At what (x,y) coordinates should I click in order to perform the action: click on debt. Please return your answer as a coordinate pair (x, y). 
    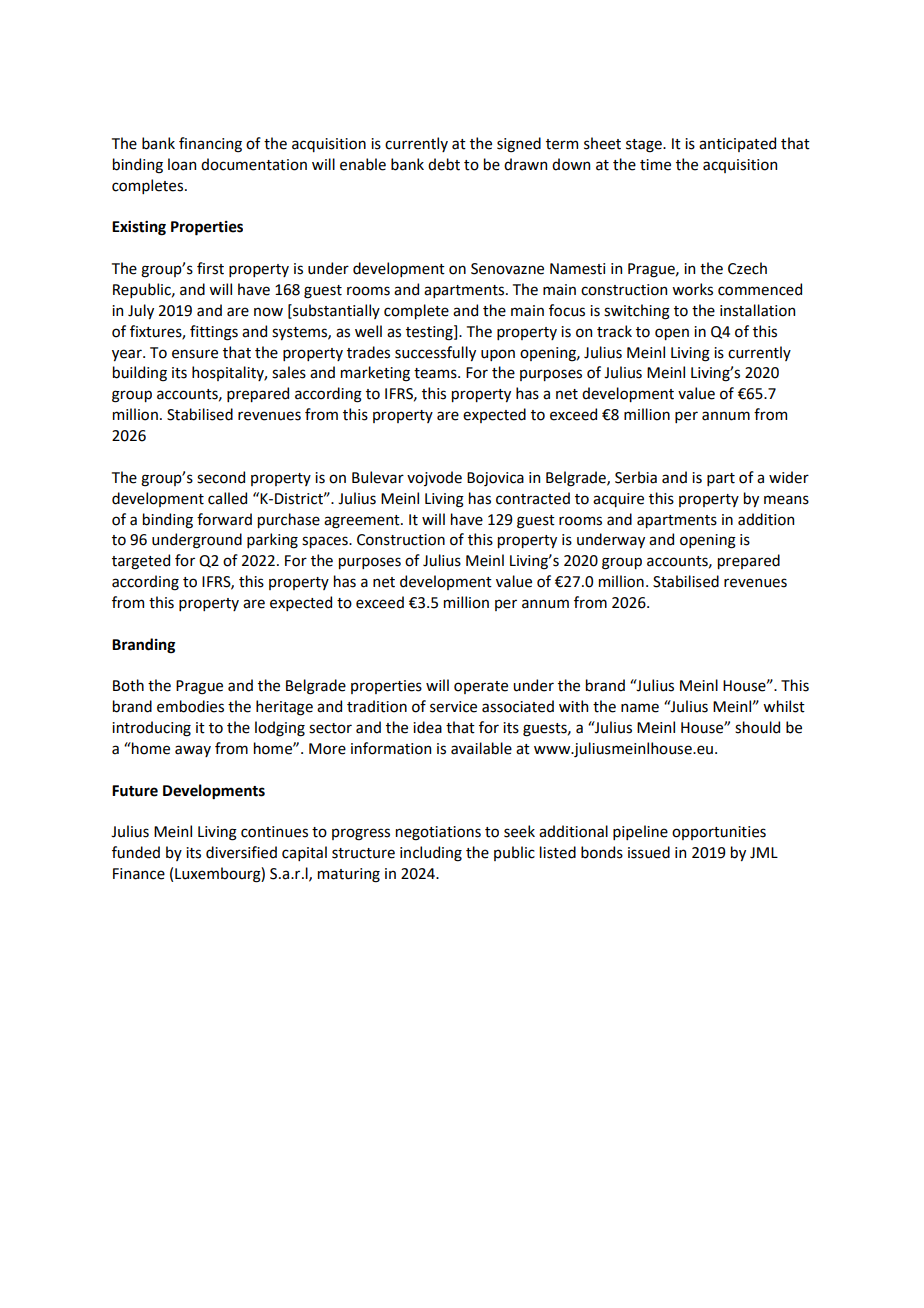
    Looking at the image, I should click on (444, 164).
